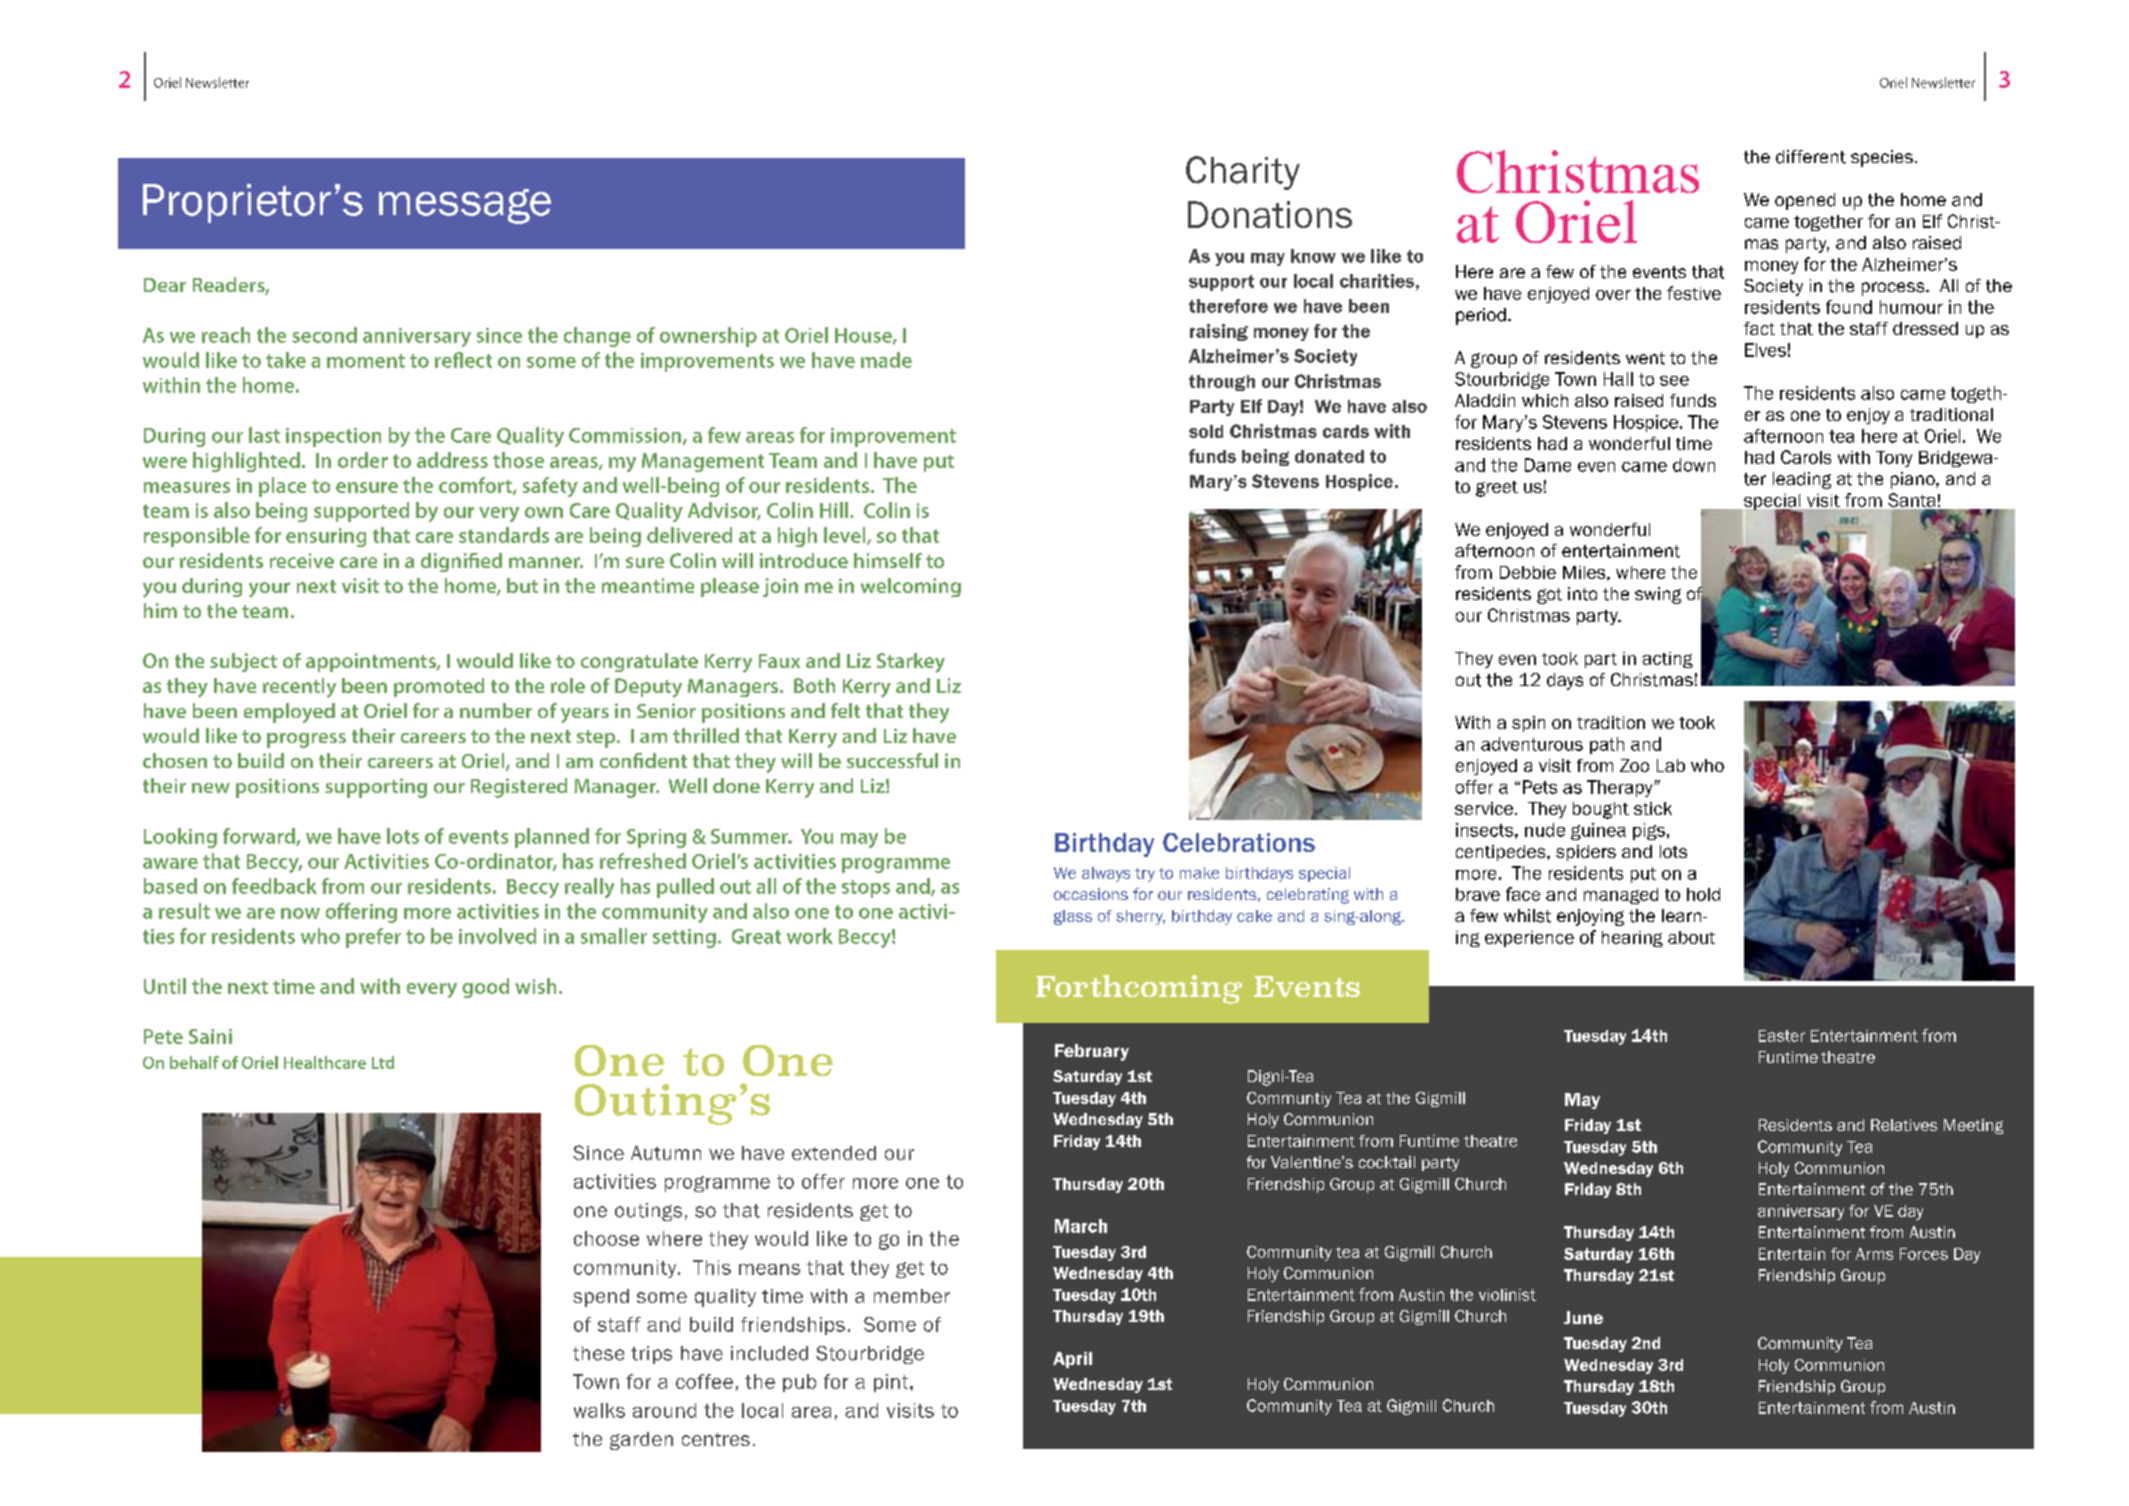 The height and width of the page is (1506, 2129). Describe the element at coordinates (1583, 1317) in the page. I see `June` at that location.
